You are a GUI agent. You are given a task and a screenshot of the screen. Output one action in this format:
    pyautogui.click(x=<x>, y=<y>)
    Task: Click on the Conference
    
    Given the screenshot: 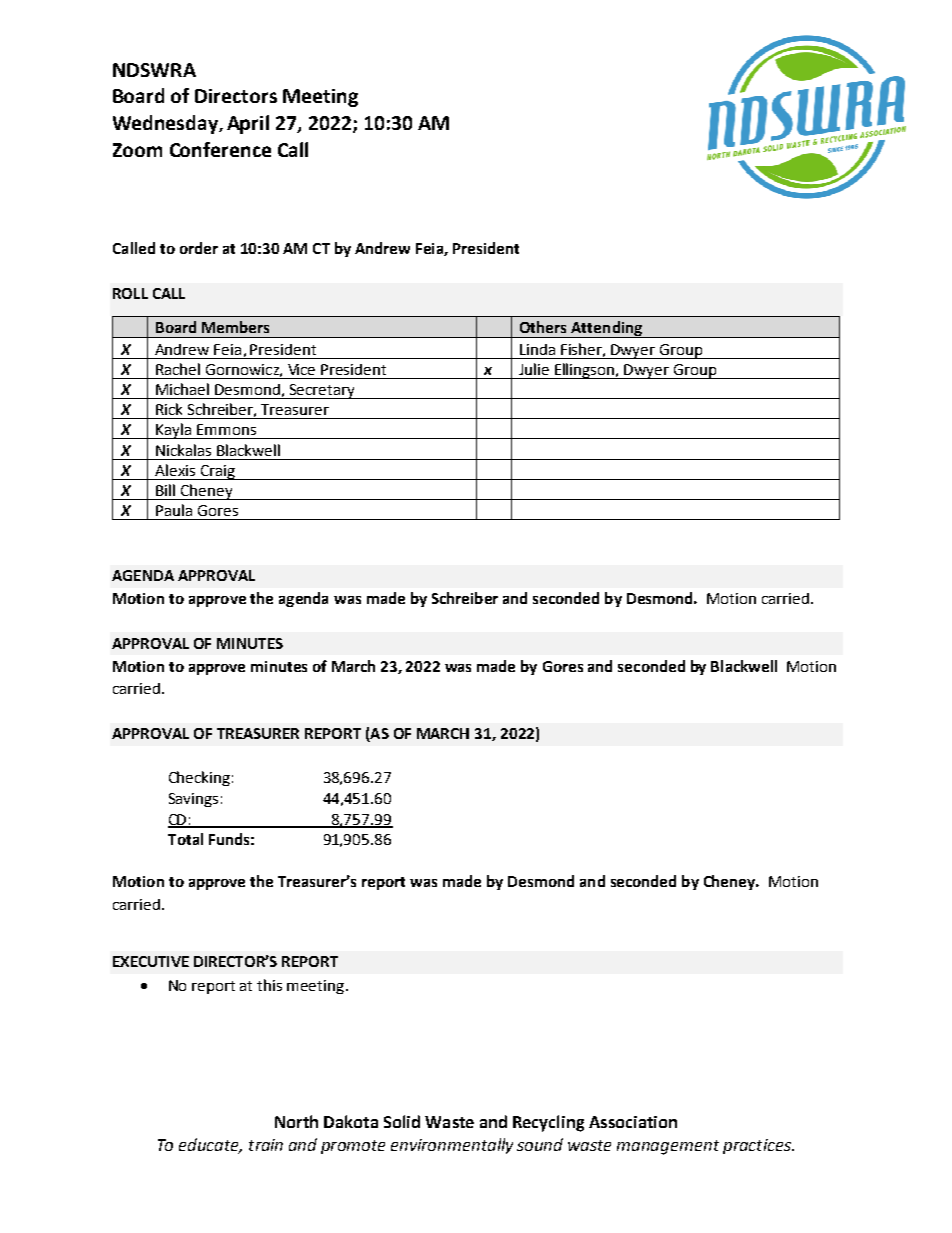 What is the action you would take?
    pyautogui.click(x=220, y=149)
